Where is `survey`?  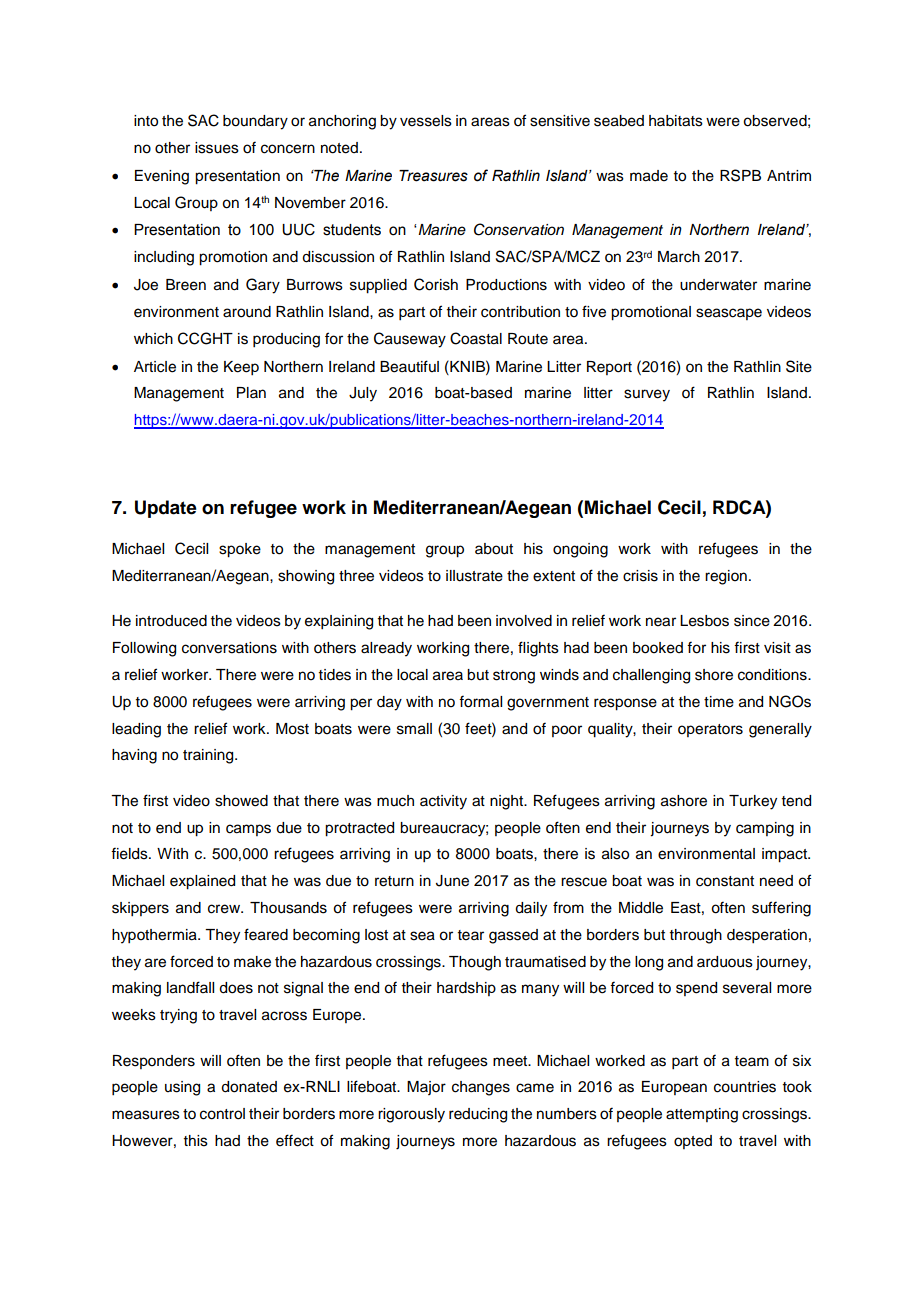
survey is located at coordinates (647, 395).
